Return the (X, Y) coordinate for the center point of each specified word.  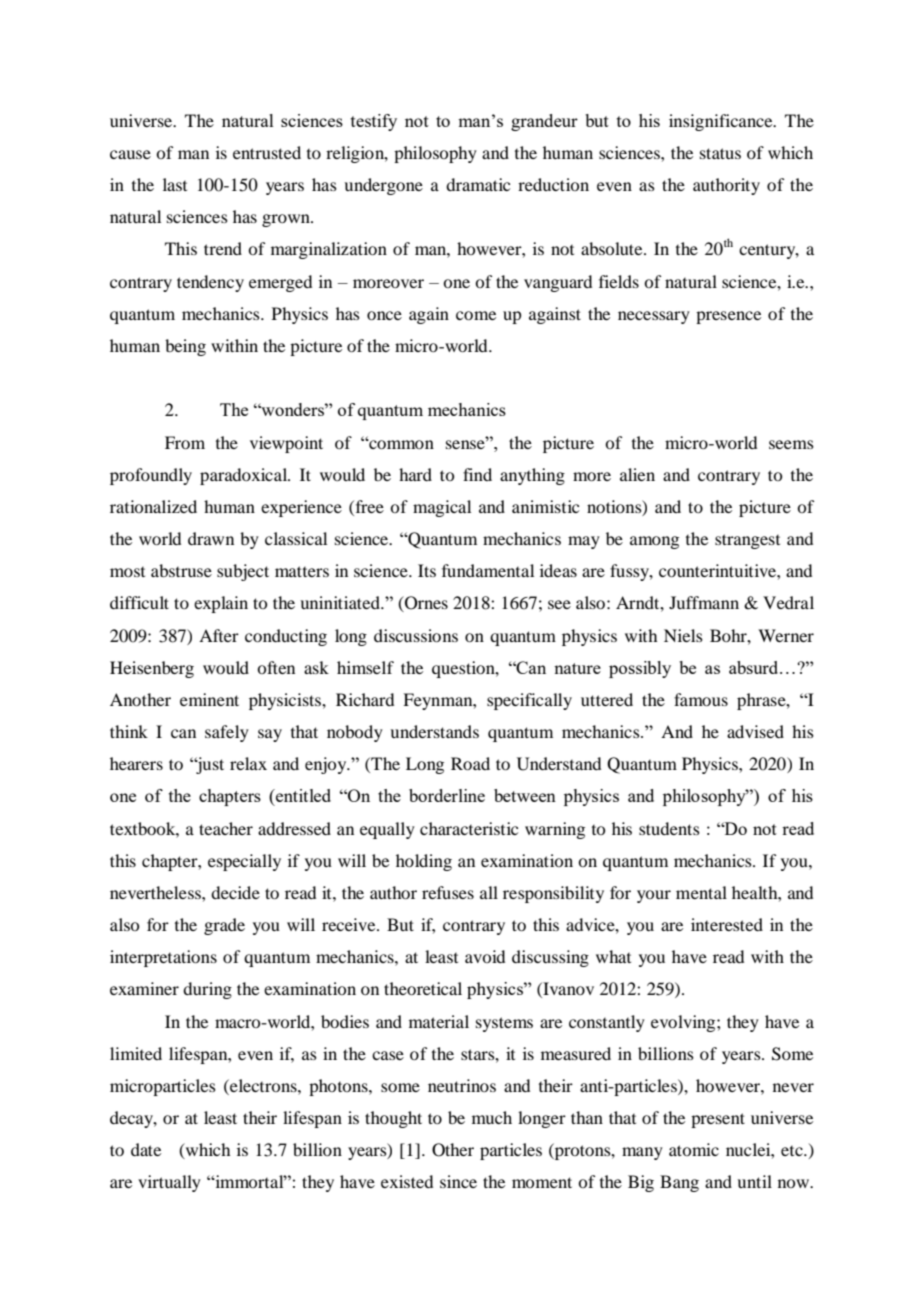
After (219, 635)
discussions (416, 635)
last (175, 184)
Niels (683, 635)
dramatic (478, 184)
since (458, 1181)
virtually (169, 1183)
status (720, 153)
